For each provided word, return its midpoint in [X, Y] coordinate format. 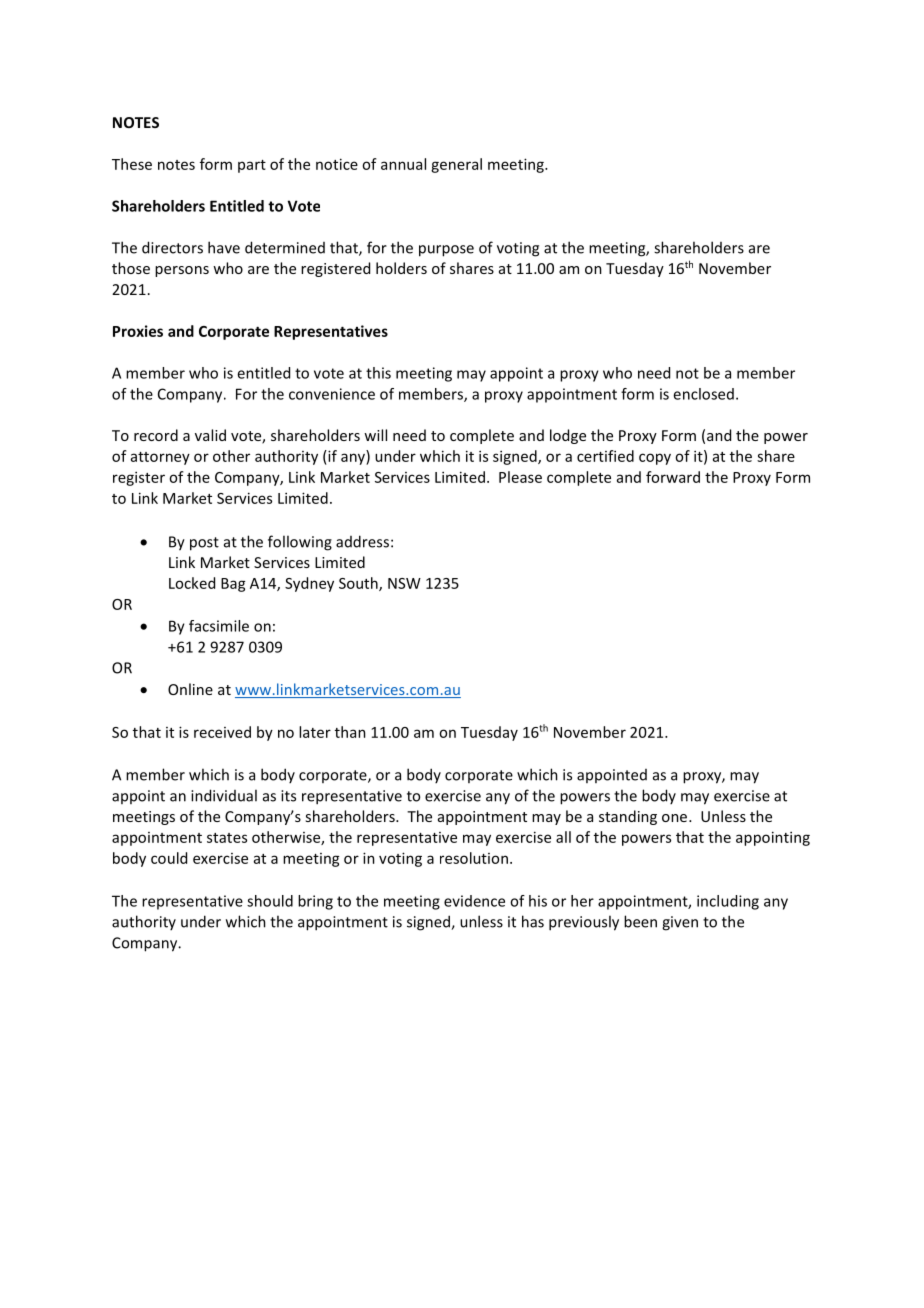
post [204, 544]
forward [673, 477]
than [350, 732]
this [378, 373]
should [270, 901]
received [222, 732]
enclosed [703, 394]
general [456, 165]
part [252, 166]
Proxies [138, 331]
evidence [474, 901]
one [674, 818]
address [362, 541]
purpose [446, 251]
